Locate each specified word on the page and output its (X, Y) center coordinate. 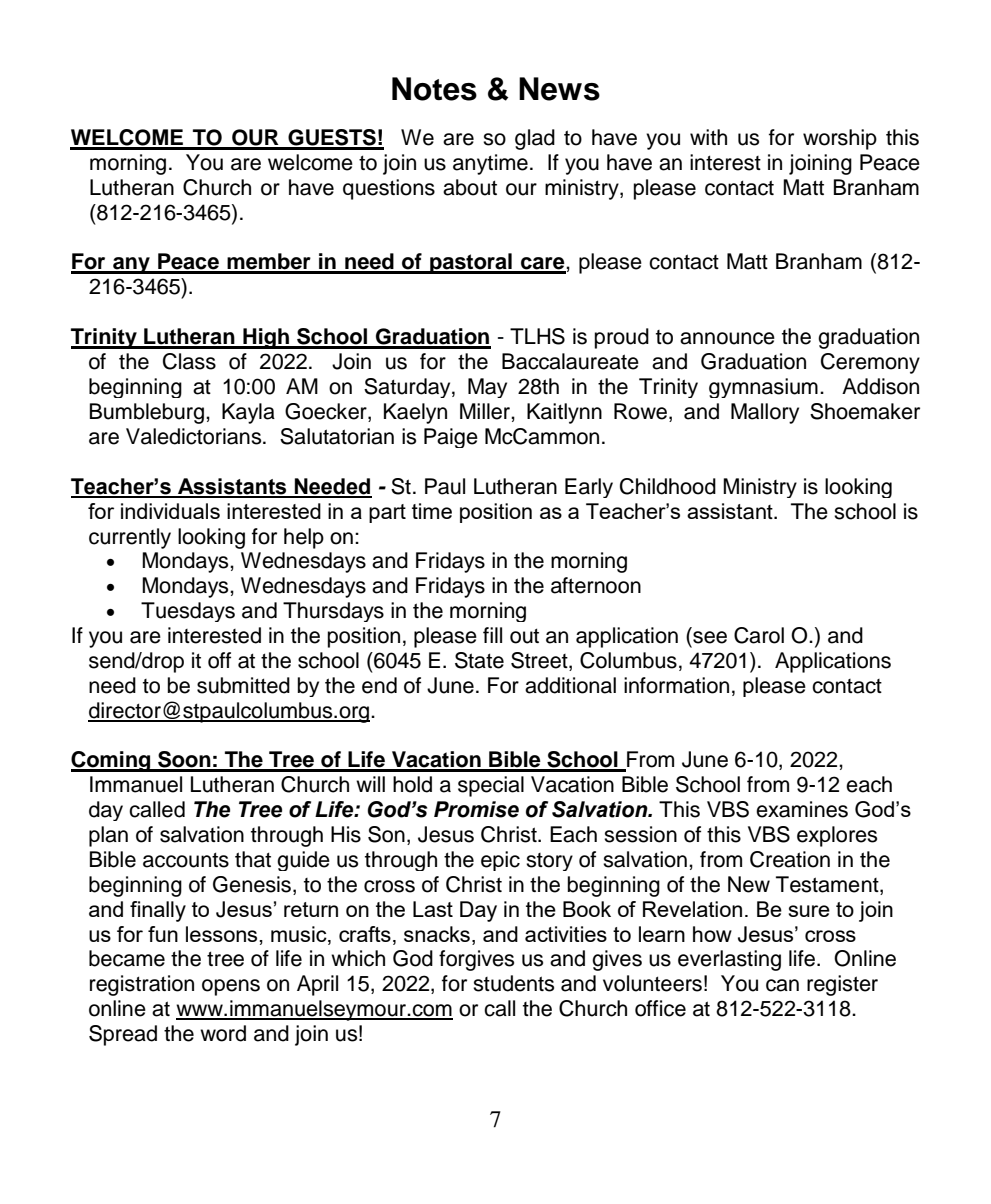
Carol (759, 635)
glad (535, 139)
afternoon (596, 585)
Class (189, 361)
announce (727, 338)
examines (802, 809)
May (487, 388)
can (782, 985)
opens (231, 987)
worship (840, 139)
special (491, 786)
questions (389, 189)
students (513, 983)
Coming (112, 761)
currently (130, 538)
